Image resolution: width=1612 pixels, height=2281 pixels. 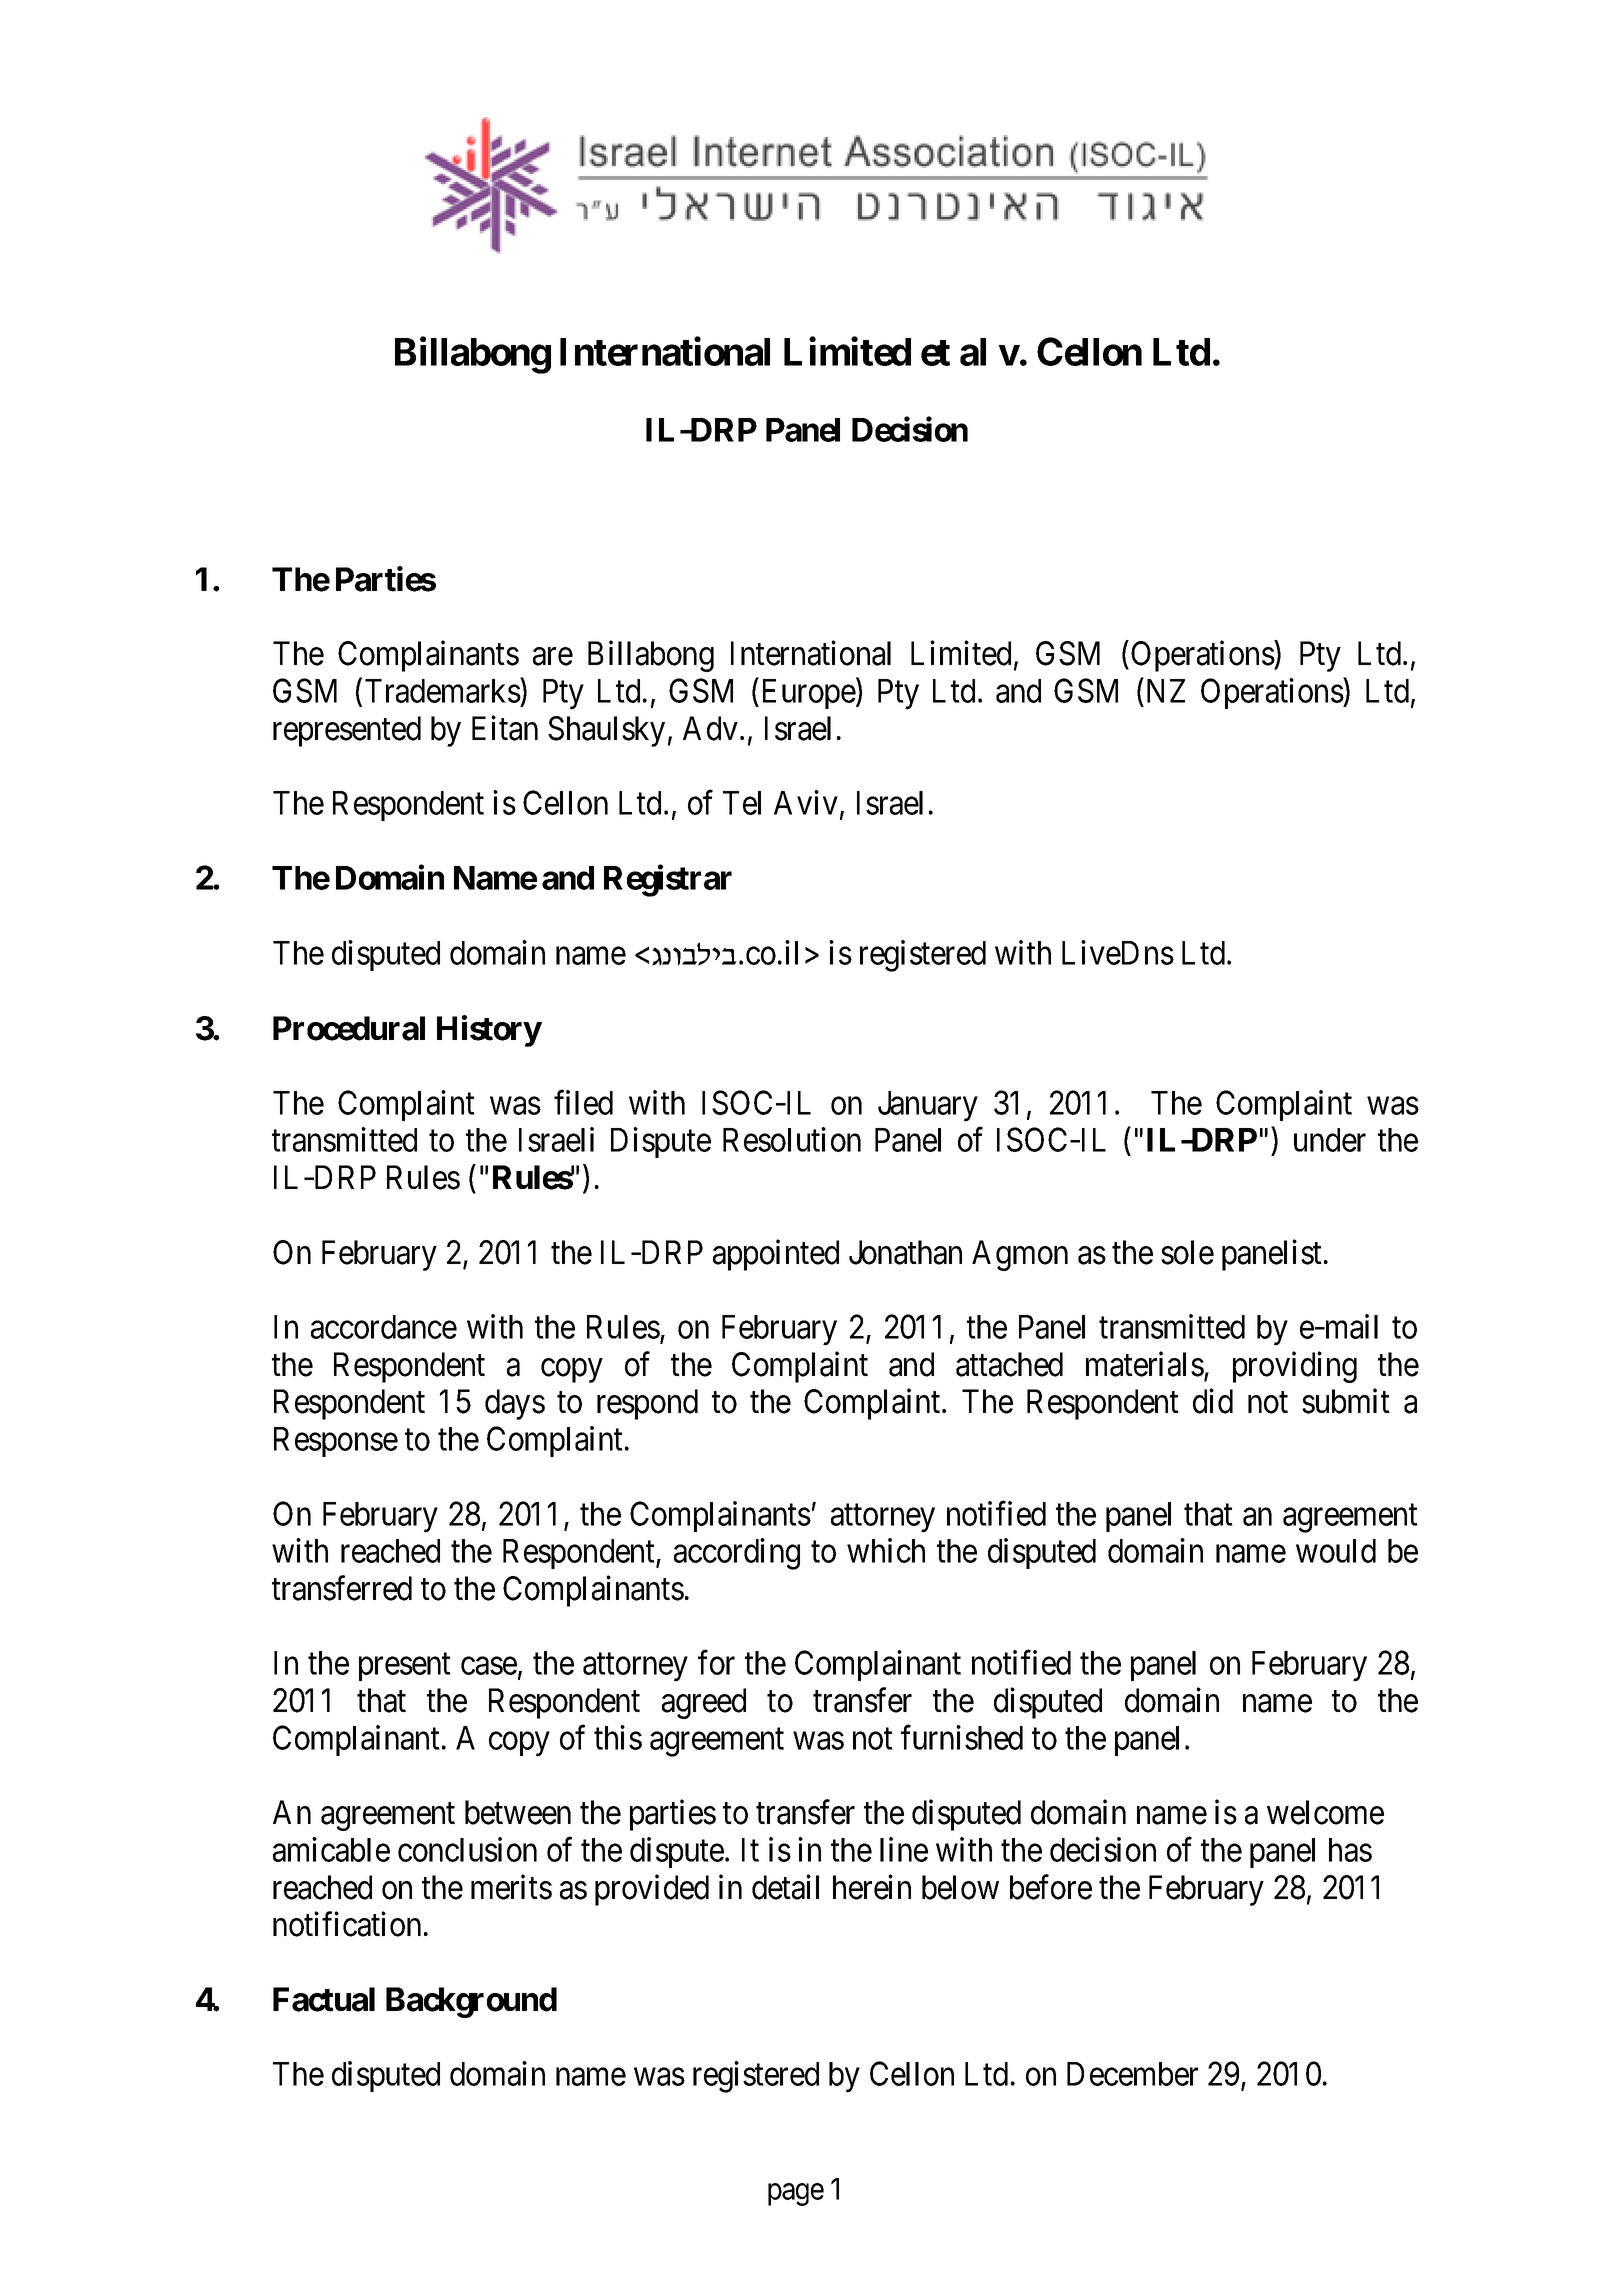 I want to click on page, so click(x=796, y=2195).
